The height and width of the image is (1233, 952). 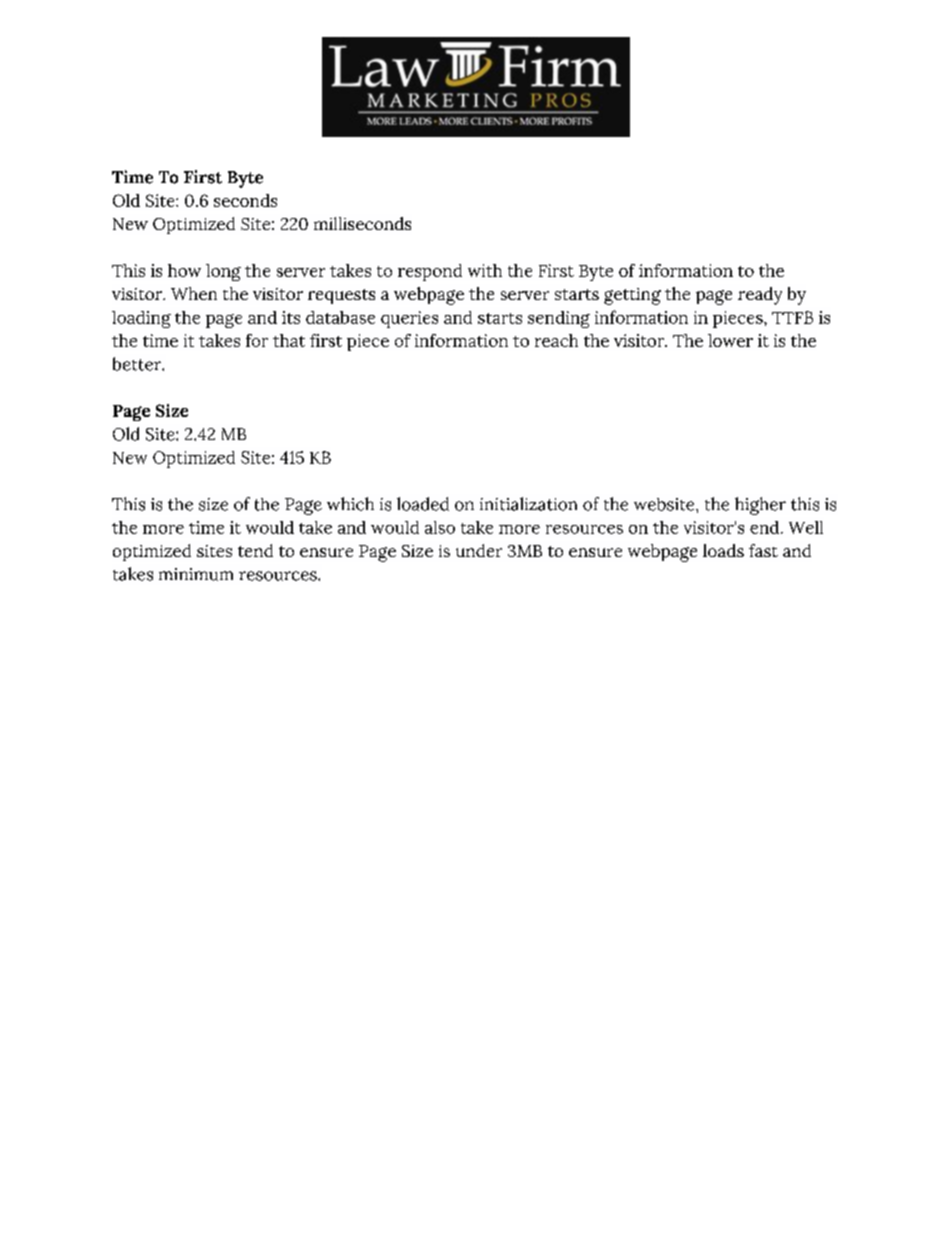 What do you see at coordinates (730, 340) in the image?
I see `lower` at bounding box center [730, 340].
